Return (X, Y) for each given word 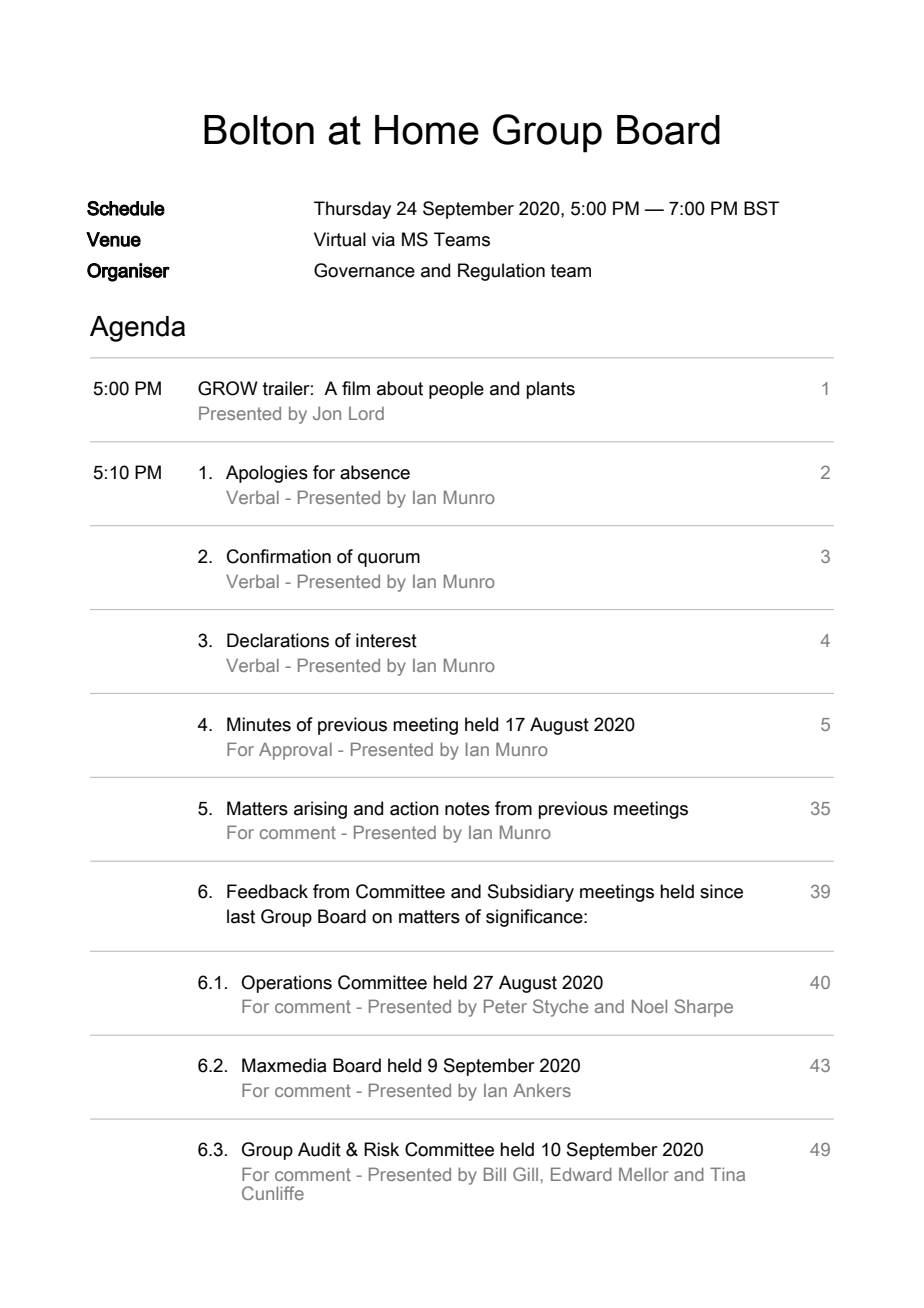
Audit (319, 1149)
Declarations (278, 640)
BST (761, 208)
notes (467, 809)
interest (386, 640)
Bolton (259, 130)
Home (427, 130)
